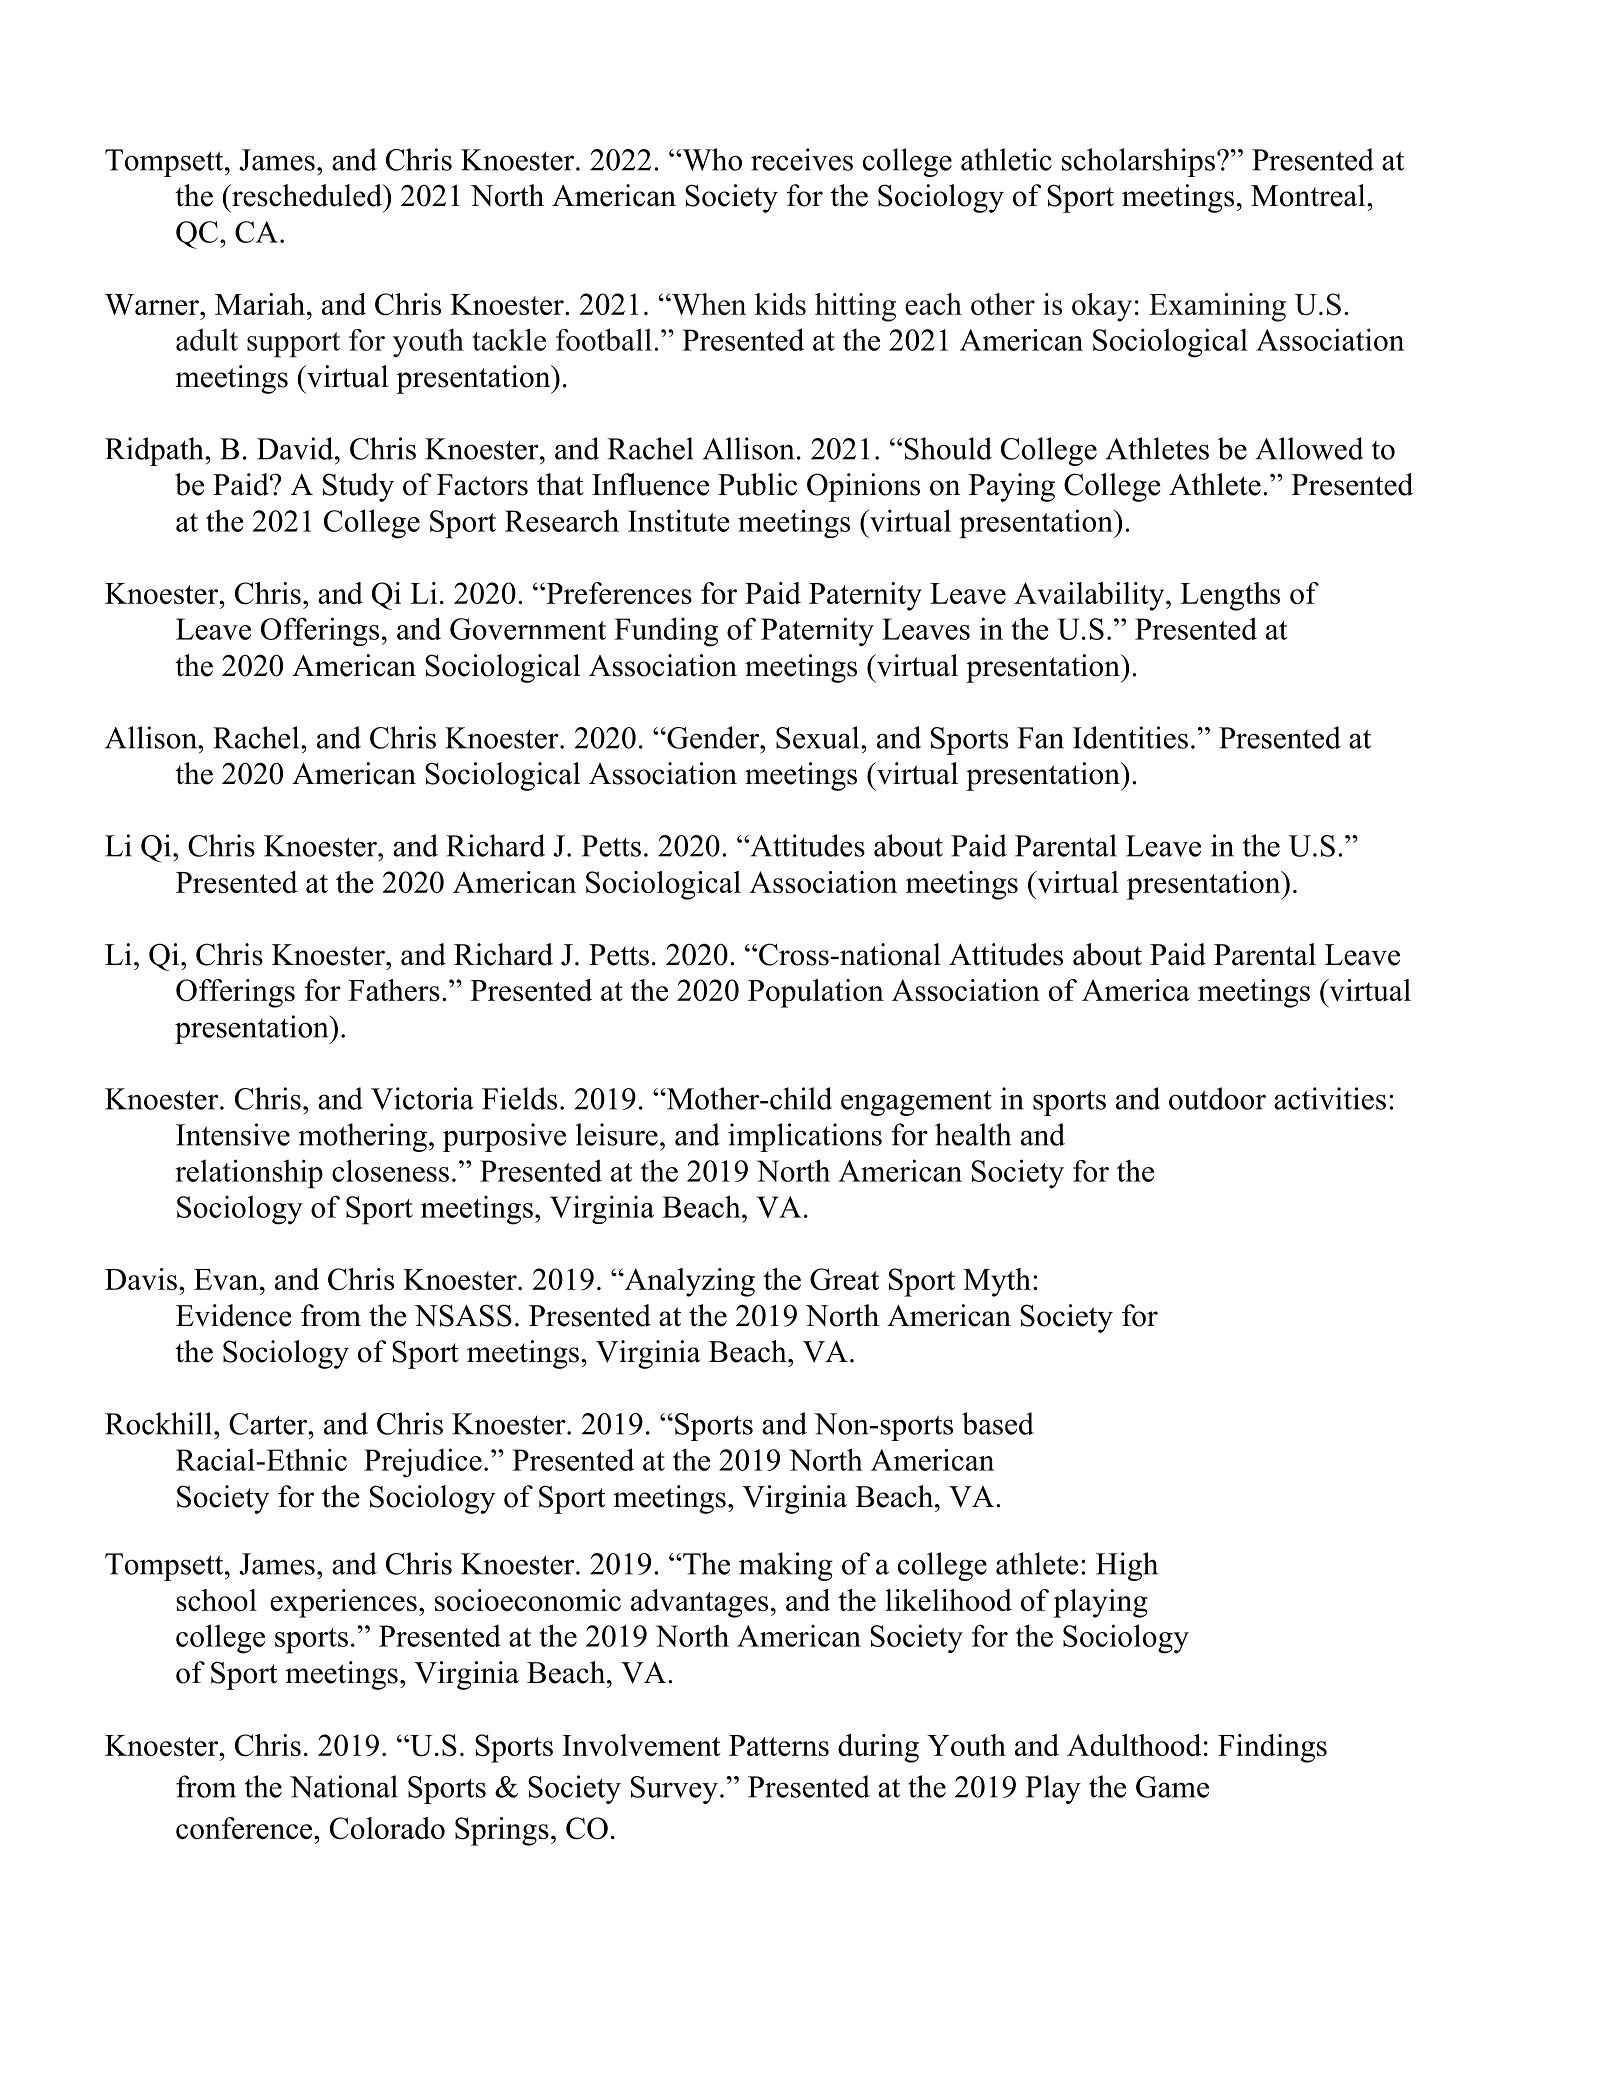 The height and width of the screenshot is (2073, 1602). I want to click on scholarships, so click(1138, 162).
